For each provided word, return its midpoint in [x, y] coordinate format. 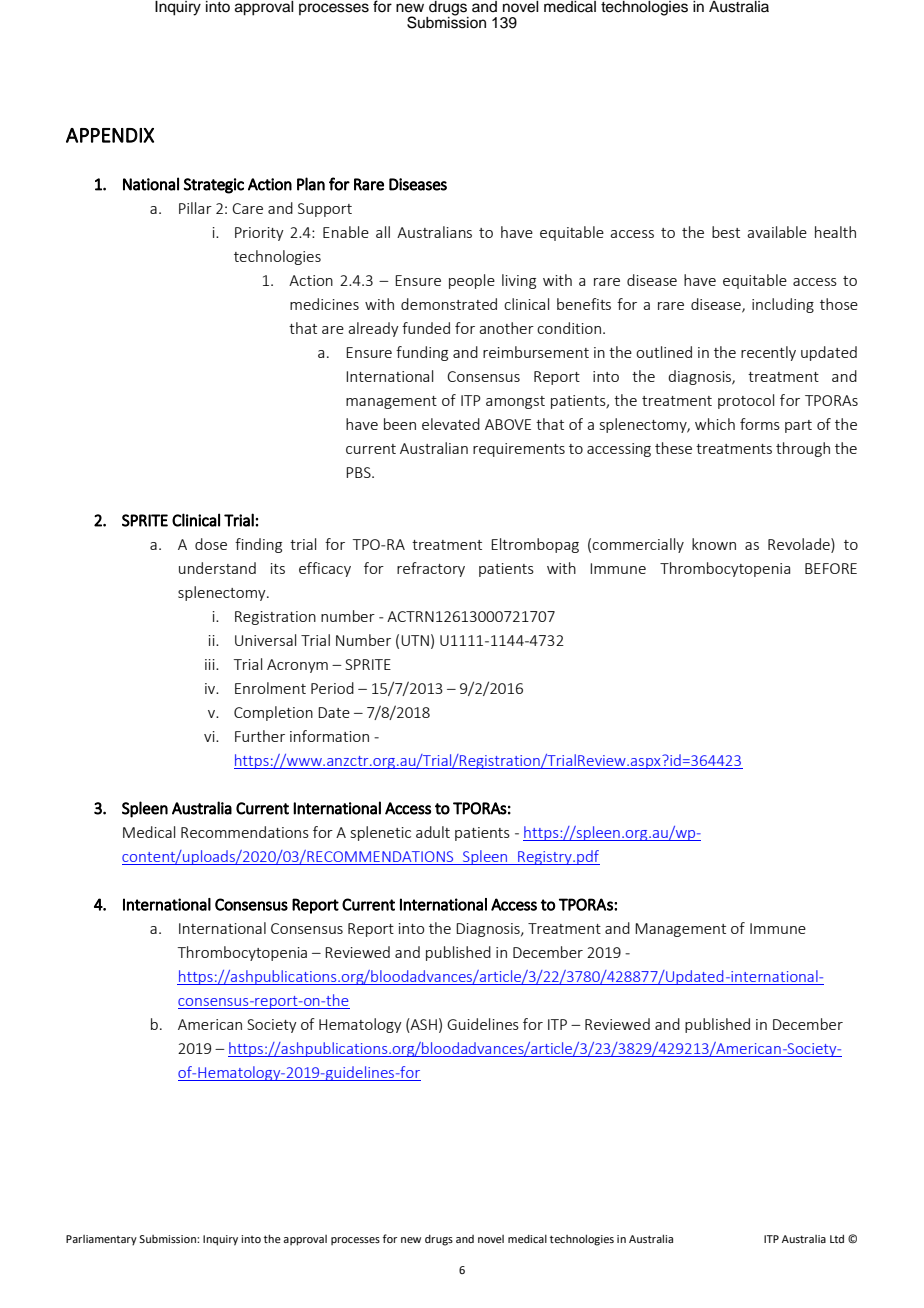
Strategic [214, 186]
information [329, 736]
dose [211, 544]
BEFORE [831, 568]
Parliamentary [101, 1240]
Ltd [837, 1238]
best [726, 232]
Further [260, 736]
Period [332, 688]
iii [211, 664]
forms [760, 424]
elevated [451, 424]
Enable [346, 232]
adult [433, 832]
